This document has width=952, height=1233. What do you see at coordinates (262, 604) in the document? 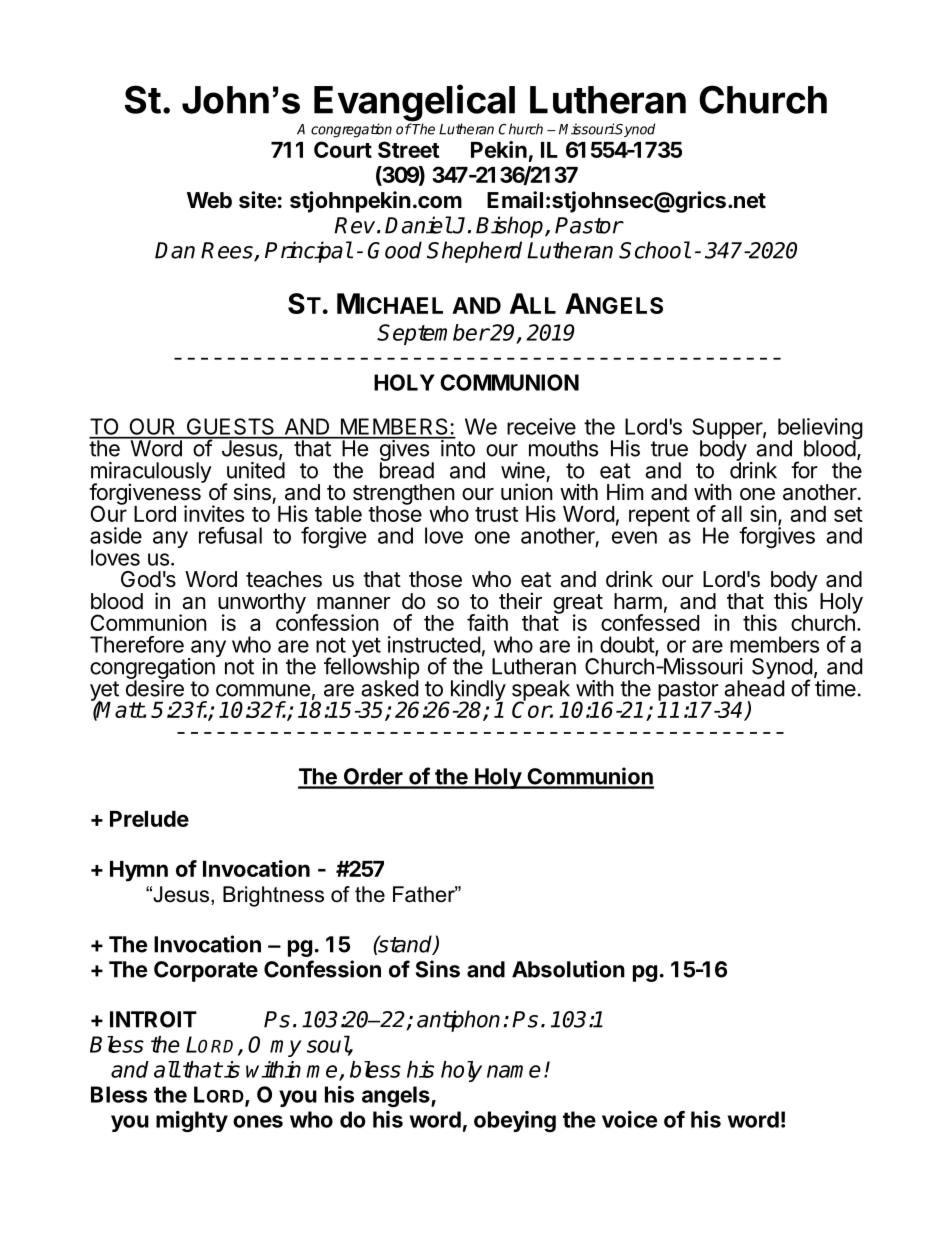
I see `unworthy` at bounding box center [262, 604].
